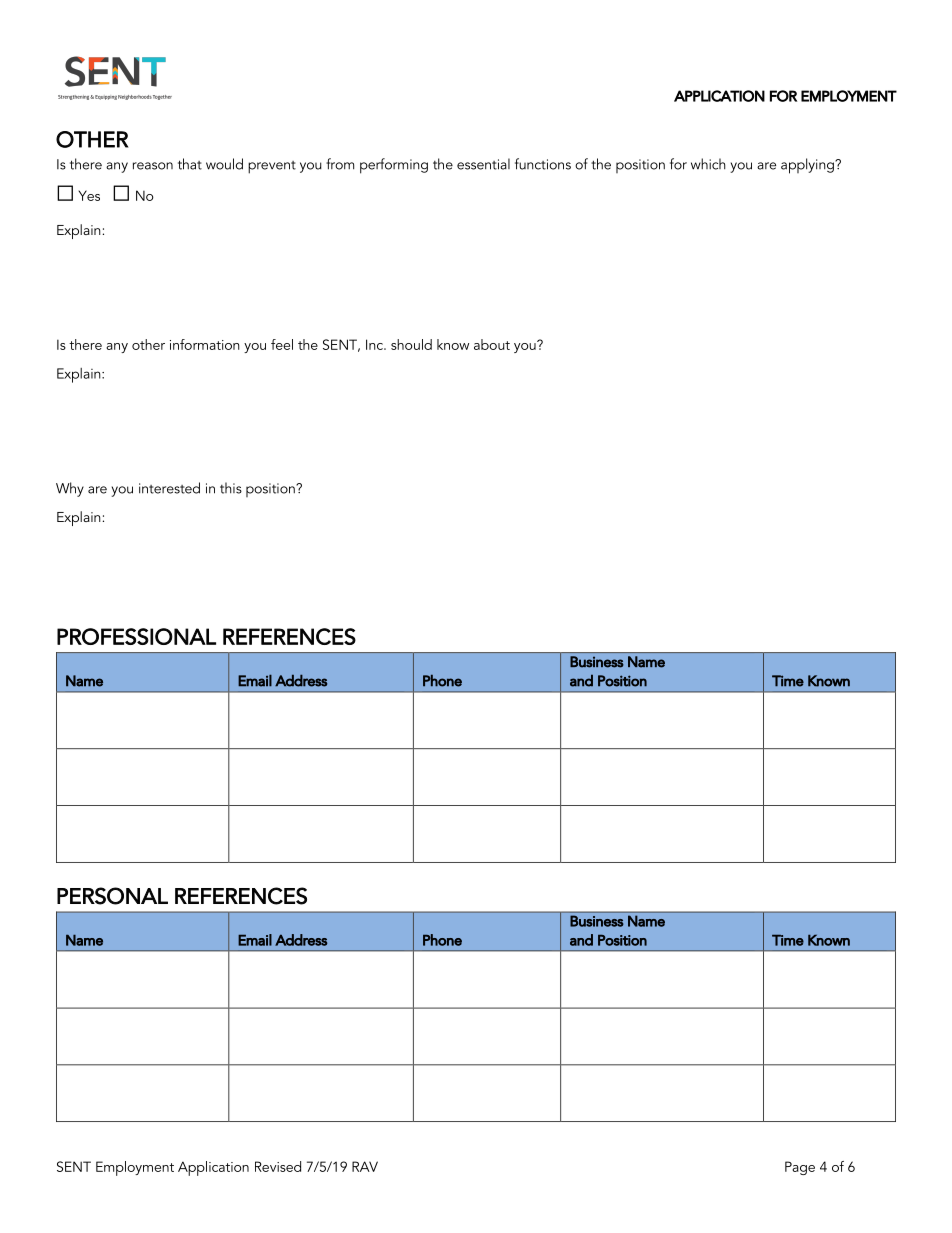 This screenshot has width=952, height=1233. What do you see at coordinates (112, 896) in the screenshot?
I see `PERSONAL` at bounding box center [112, 896].
